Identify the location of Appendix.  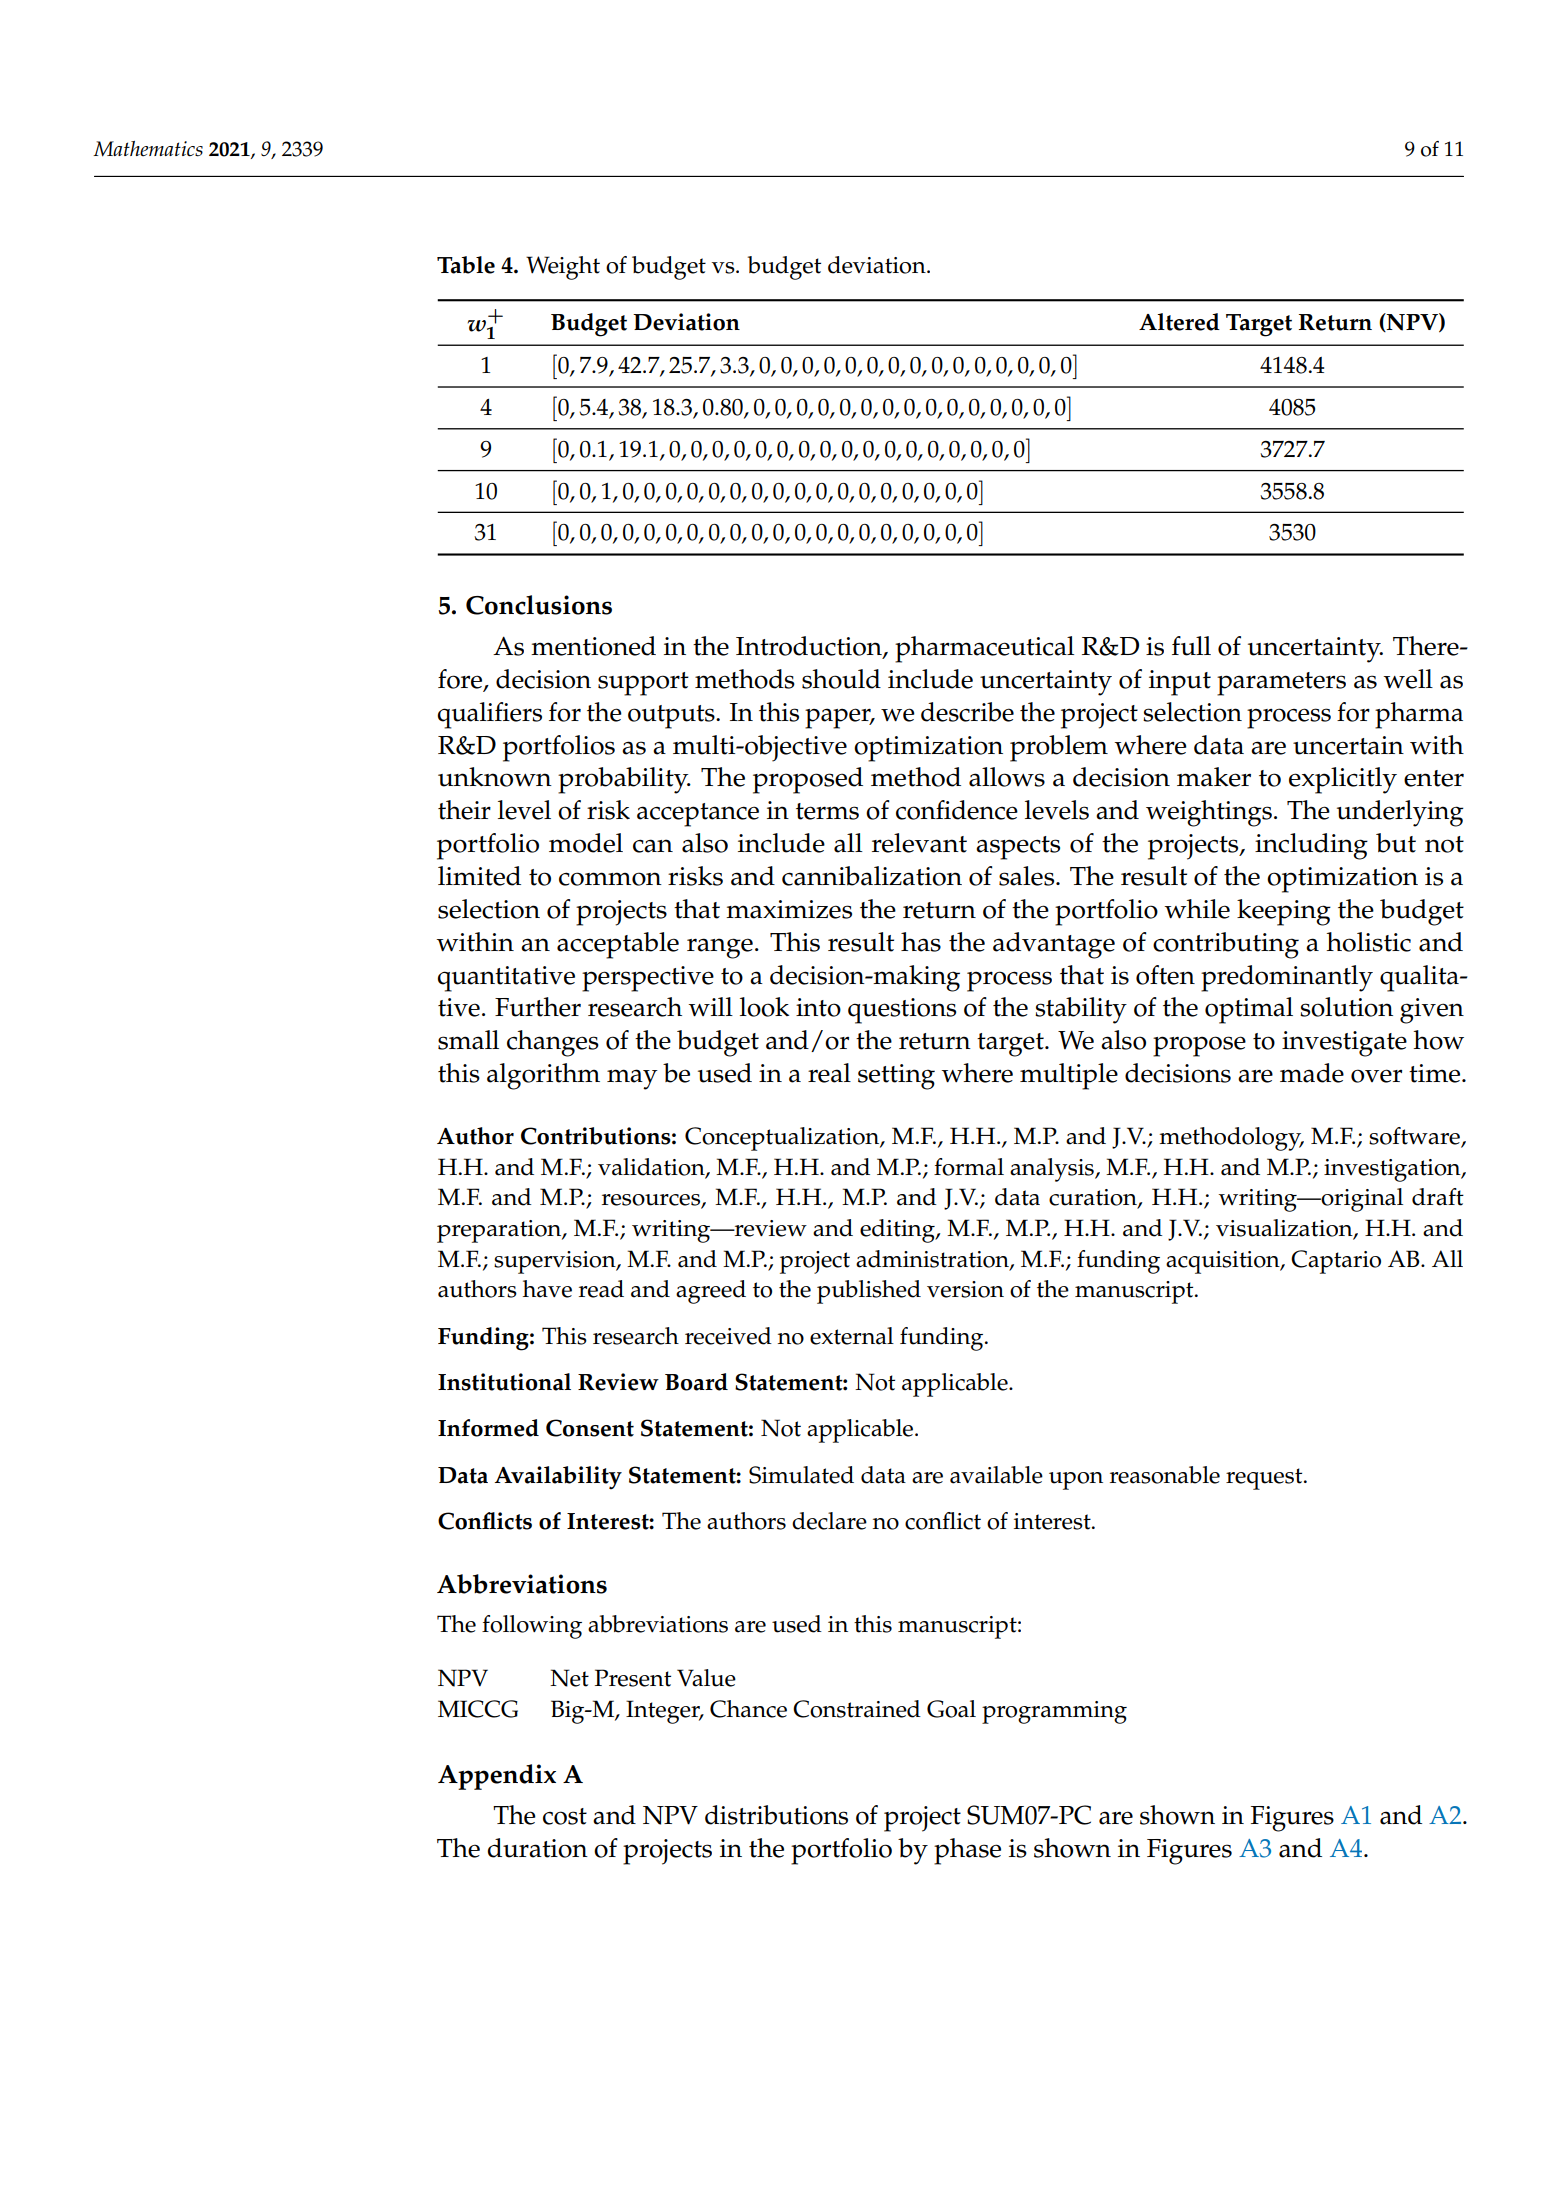
(497, 1777).
